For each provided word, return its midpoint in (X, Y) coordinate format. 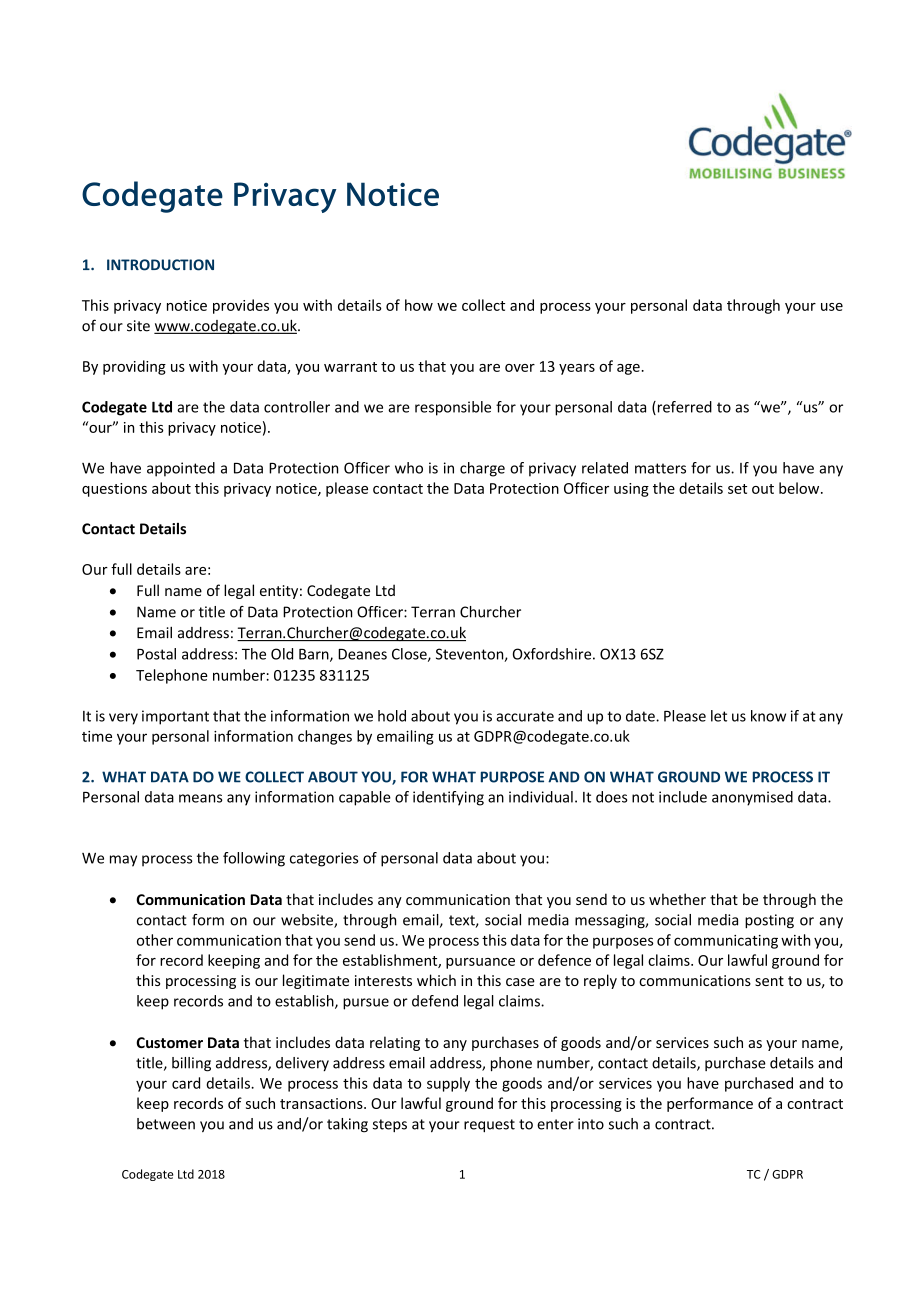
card (186, 1083)
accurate (525, 716)
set (737, 489)
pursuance (480, 963)
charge (482, 469)
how (419, 305)
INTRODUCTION (160, 265)
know (768, 716)
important (175, 717)
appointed (181, 469)
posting (769, 921)
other (155, 940)
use (832, 307)
